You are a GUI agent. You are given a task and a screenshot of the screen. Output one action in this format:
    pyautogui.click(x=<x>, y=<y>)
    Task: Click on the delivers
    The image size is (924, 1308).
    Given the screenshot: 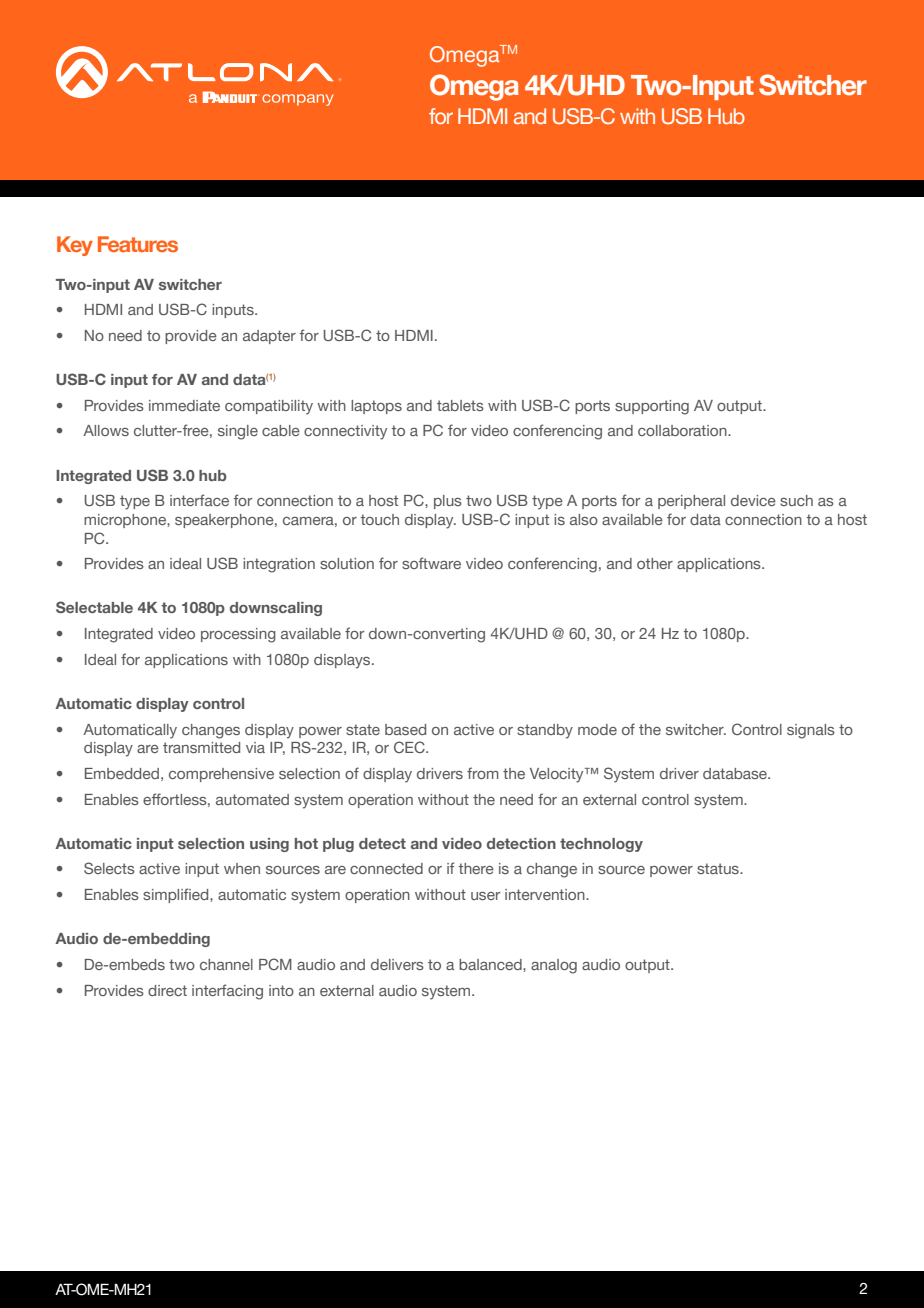 What is the action you would take?
    pyautogui.click(x=397, y=964)
